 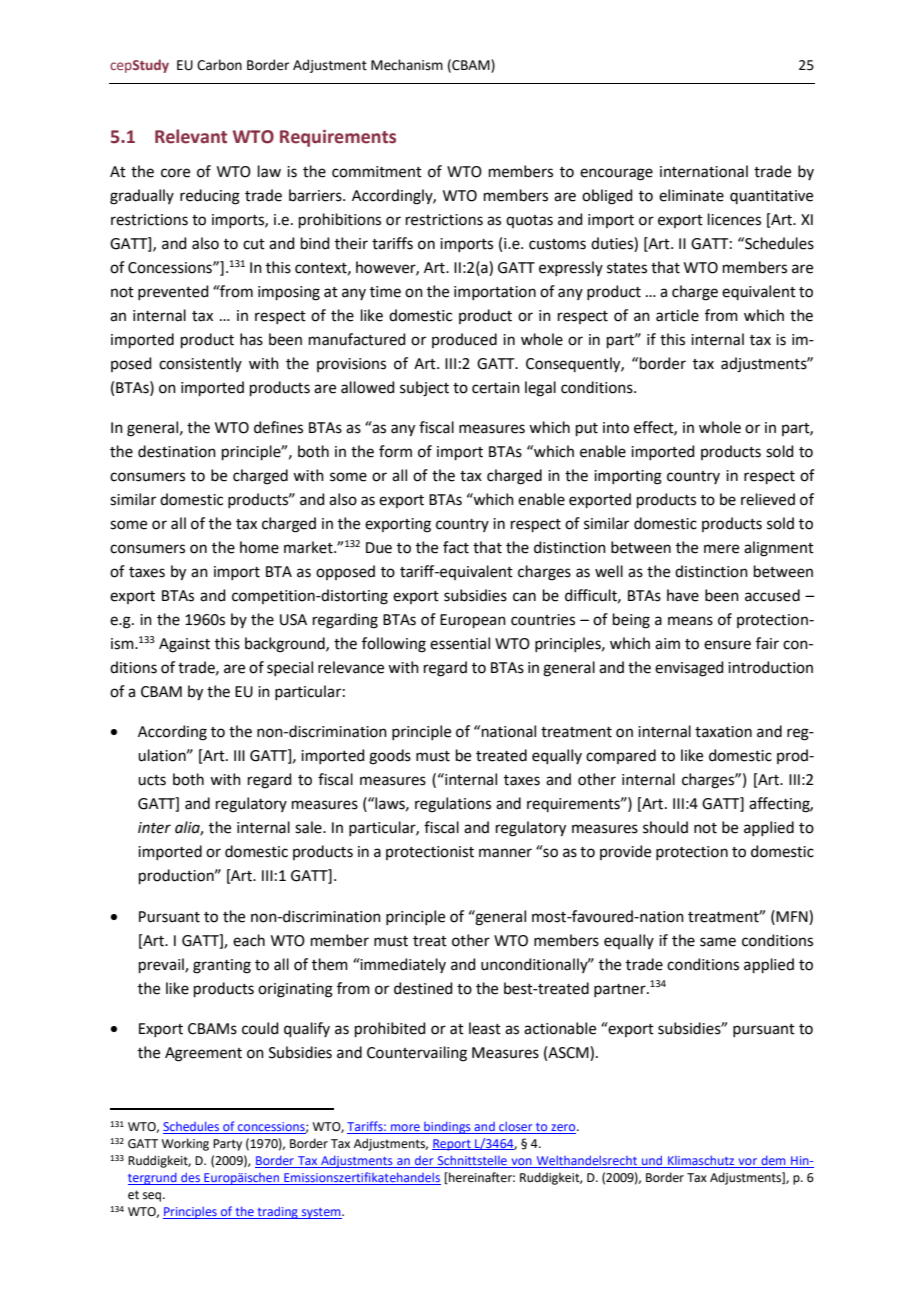 I want to click on Working, so click(x=185, y=1144).
